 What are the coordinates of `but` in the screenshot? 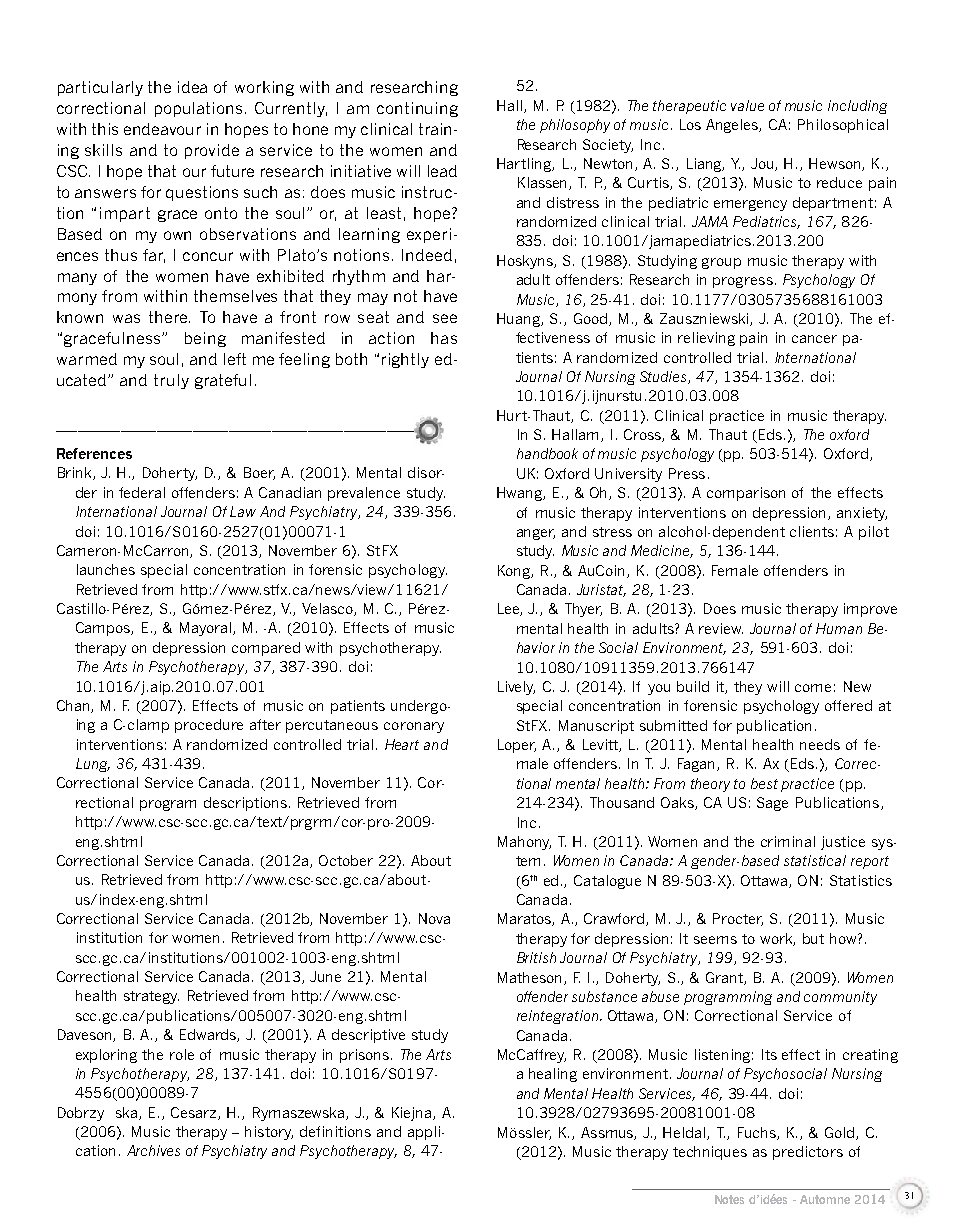 It's located at (813, 938).
